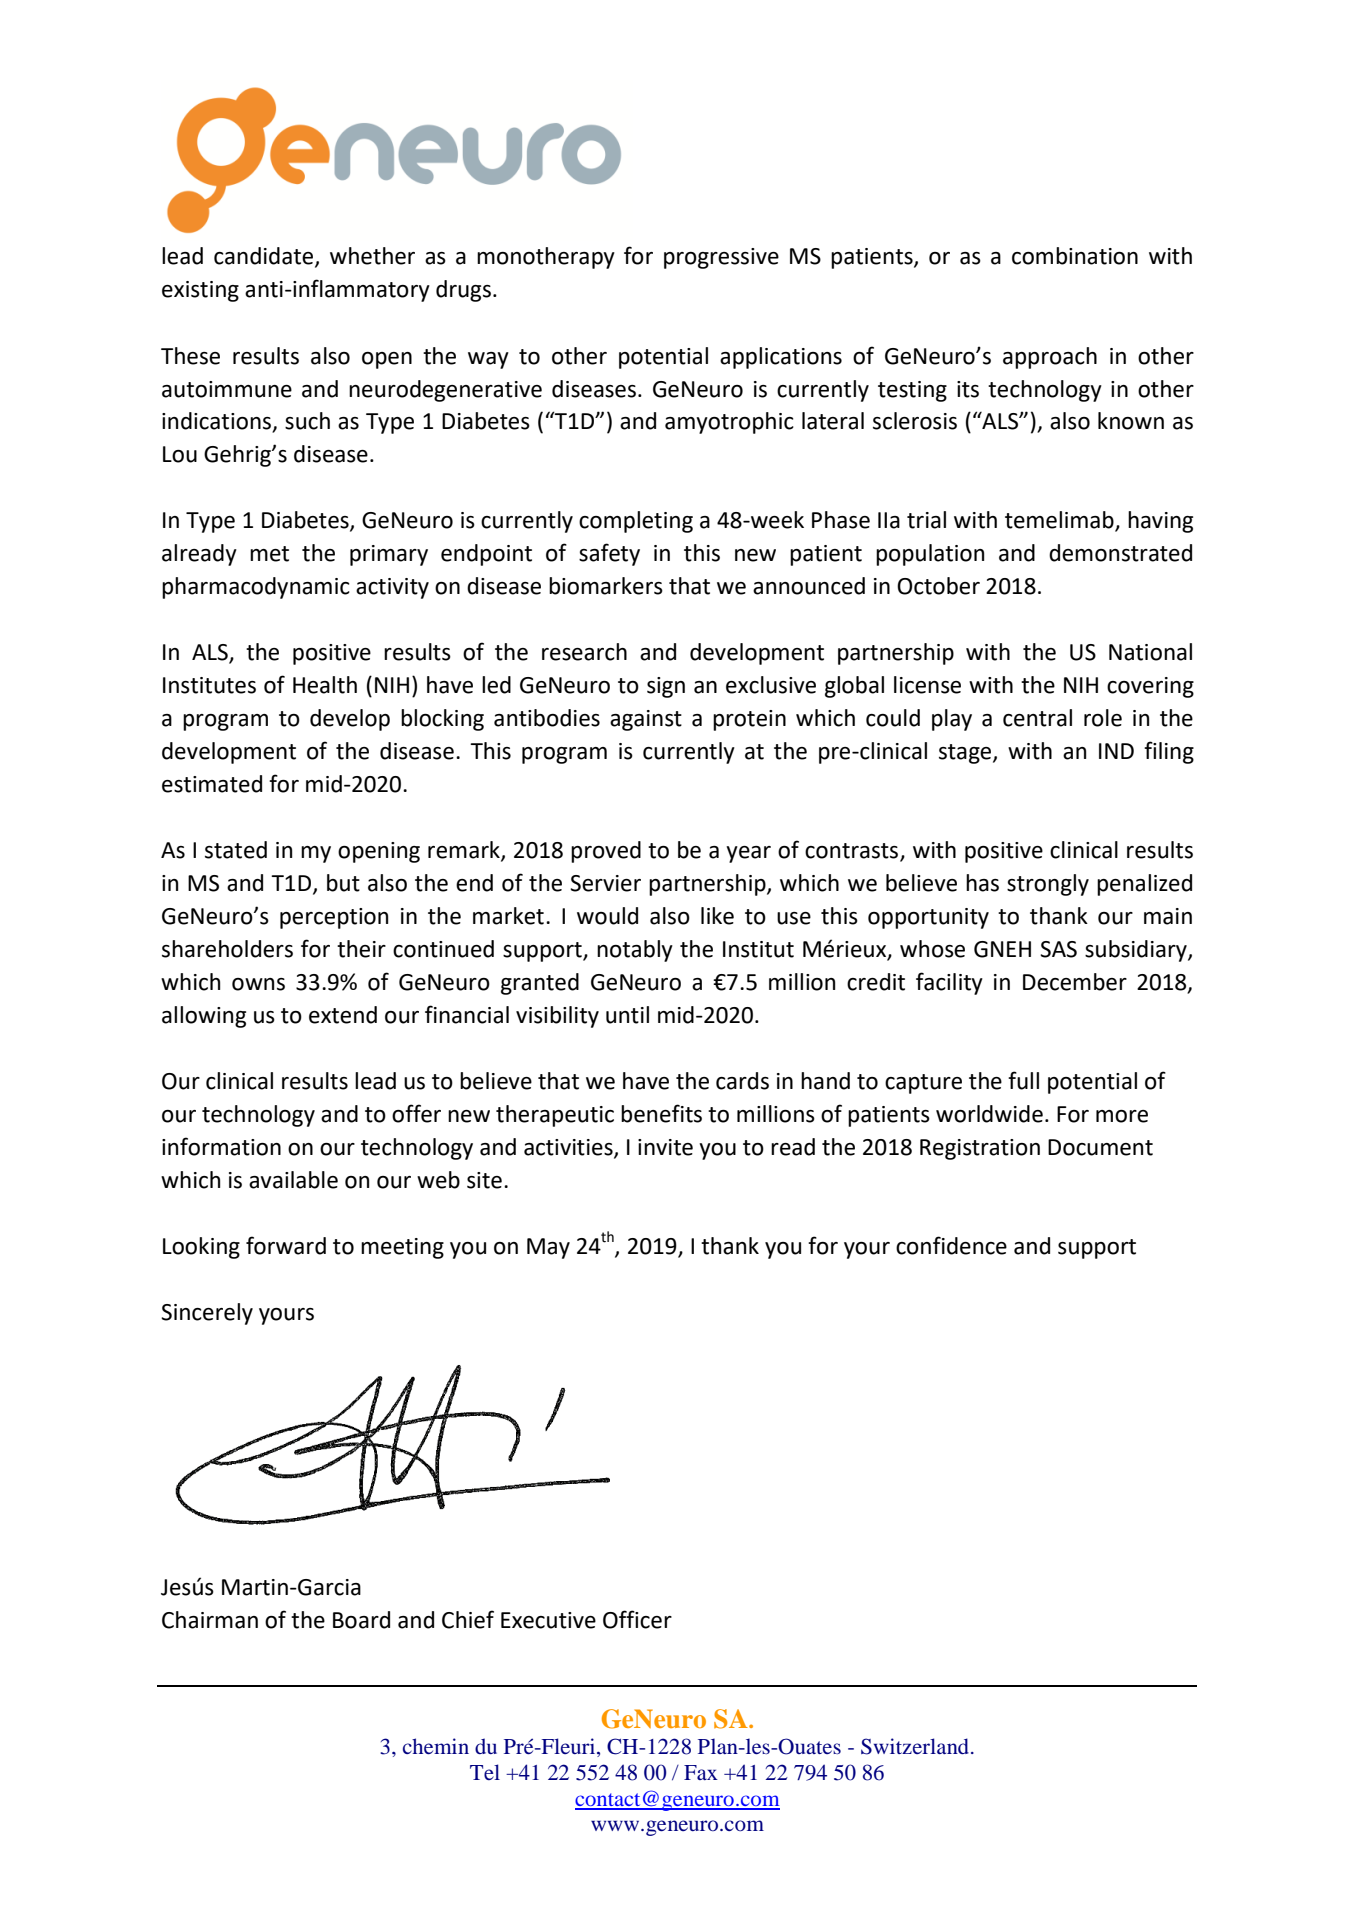 The width and height of the image is (1355, 1916). Describe the element at coordinates (701, 1772) in the image. I see `Fax` at that location.
